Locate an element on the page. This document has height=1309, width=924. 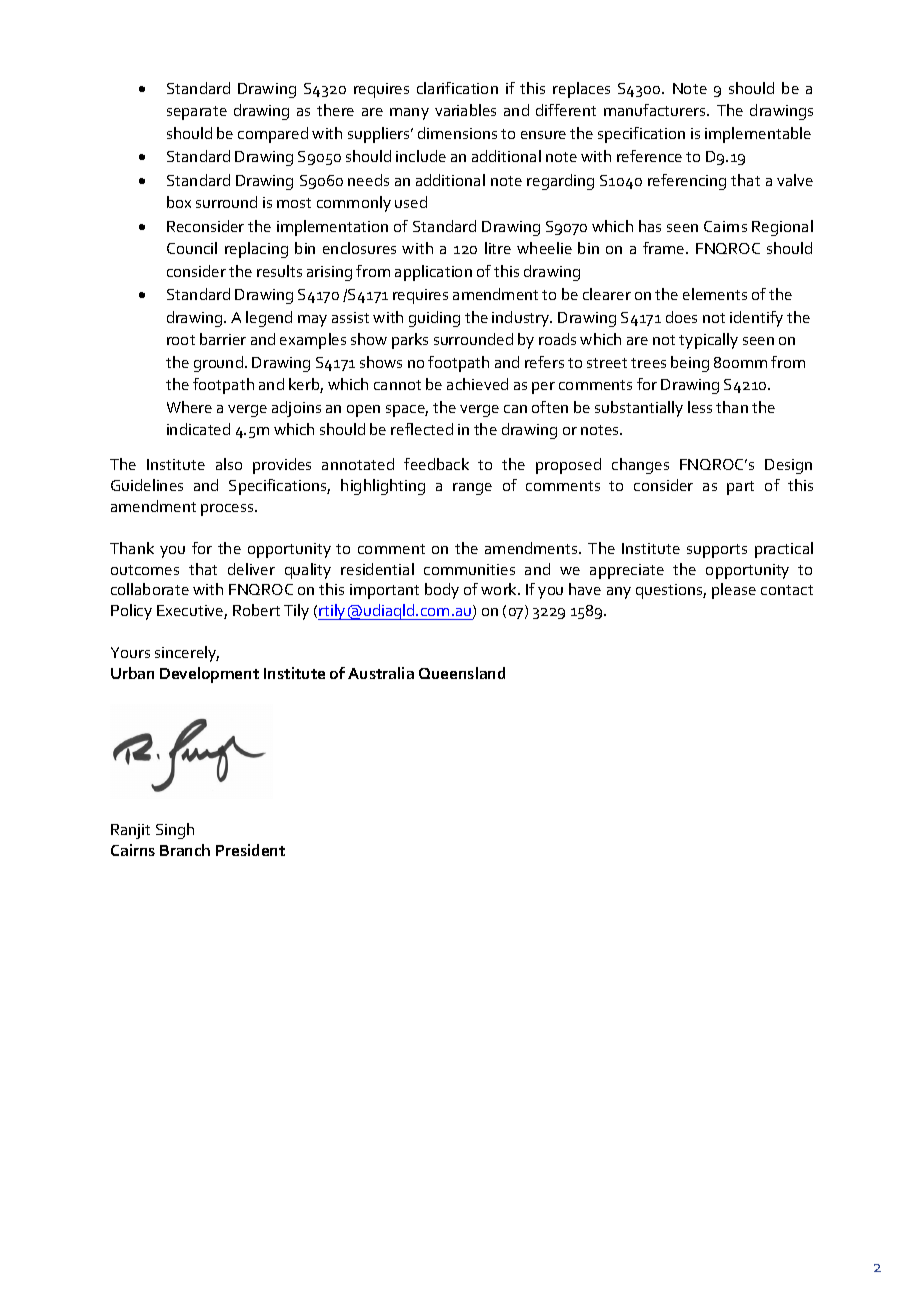
Queensland is located at coordinates (462, 673).
